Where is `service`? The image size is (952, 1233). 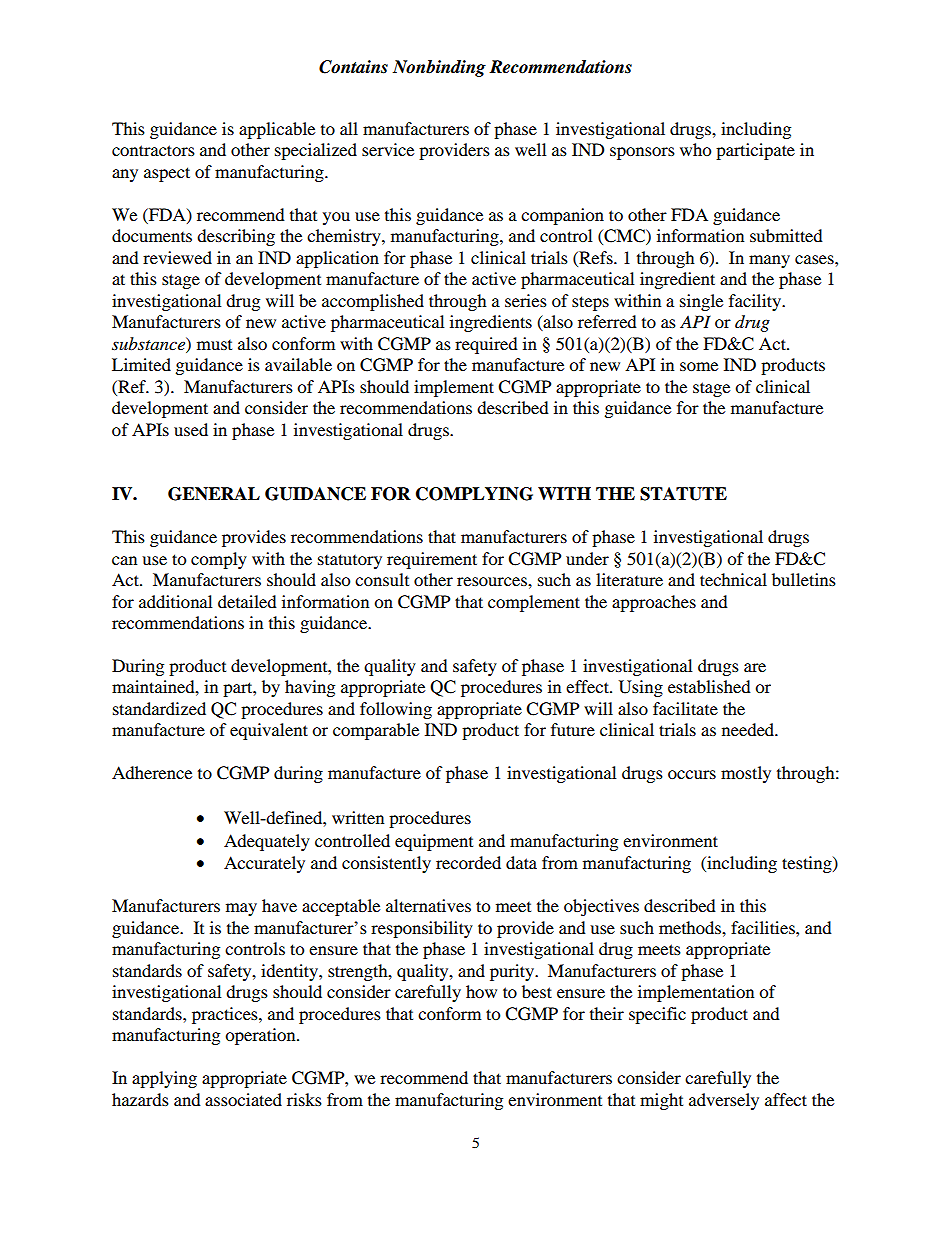 service is located at coordinates (388, 149).
